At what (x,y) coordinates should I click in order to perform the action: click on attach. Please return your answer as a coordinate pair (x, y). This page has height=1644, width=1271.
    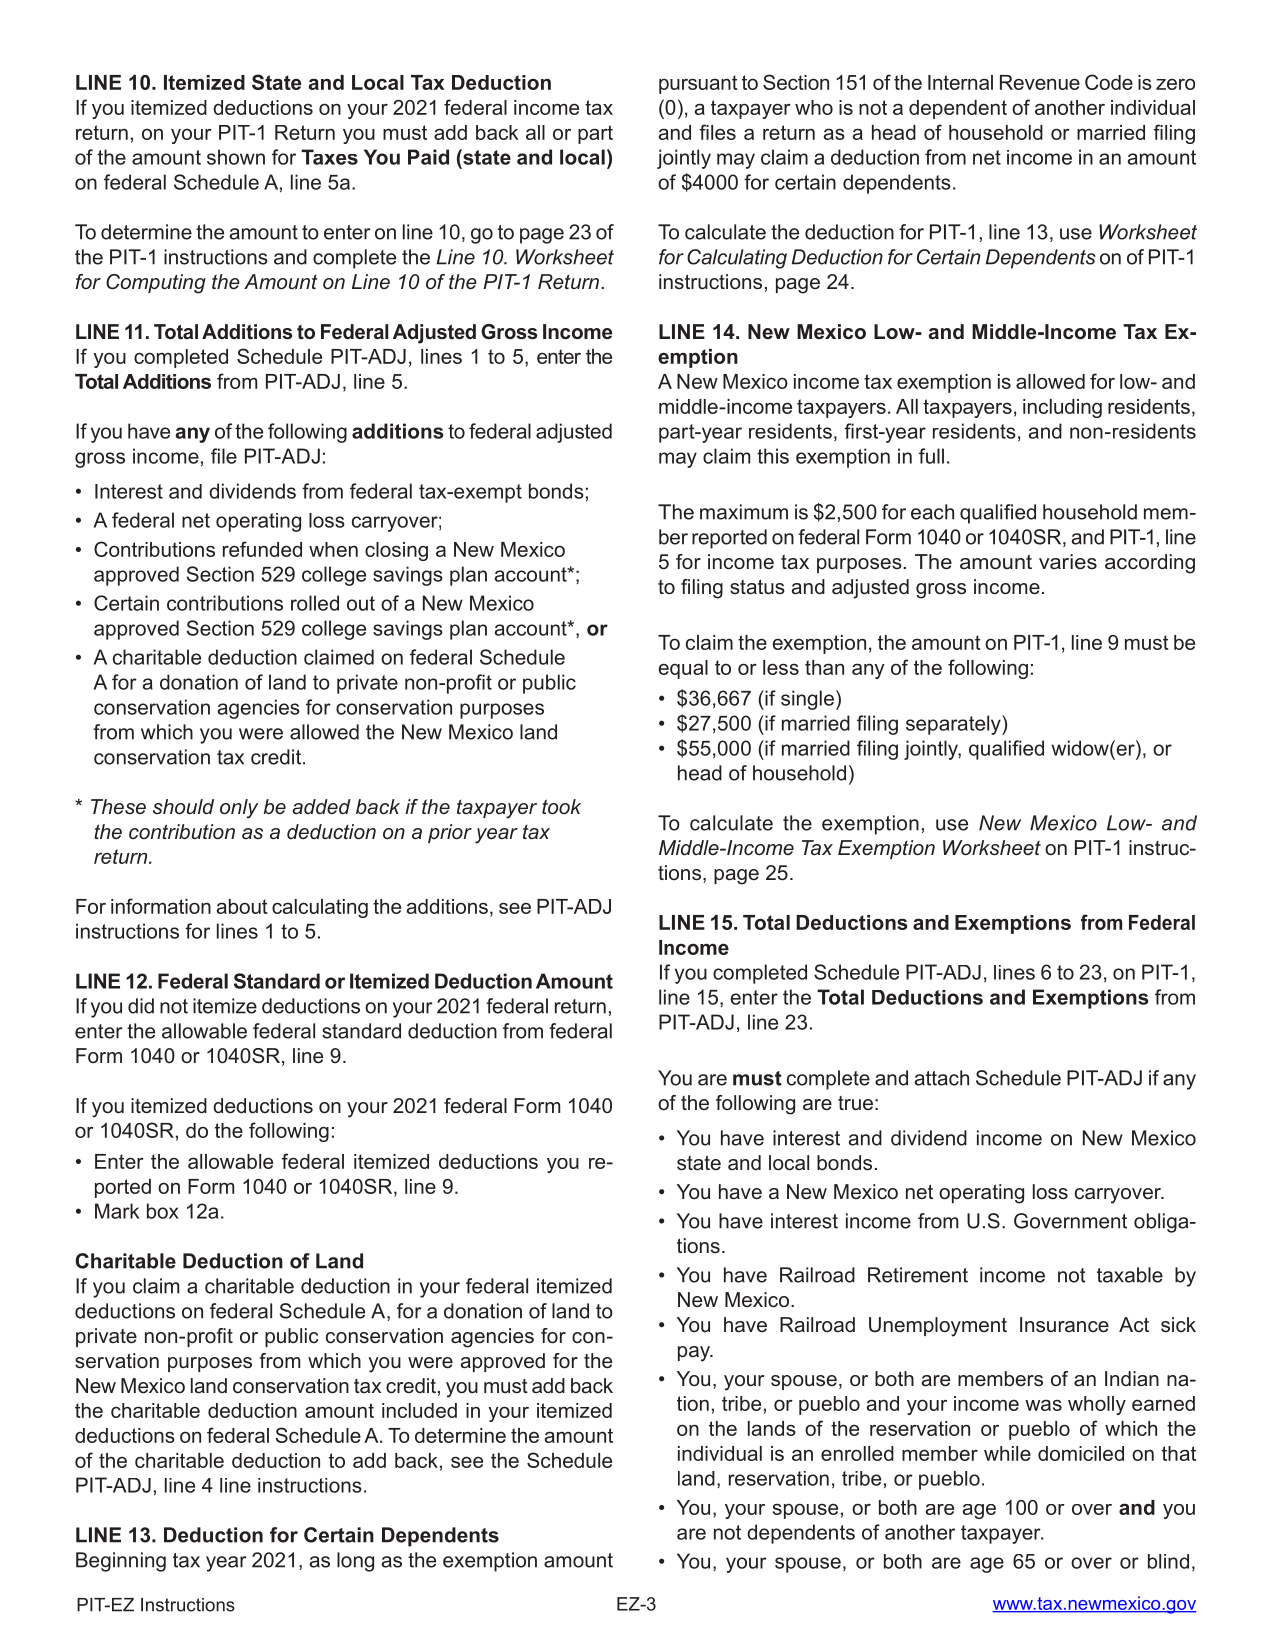
    Looking at the image, I should click on (942, 1078).
